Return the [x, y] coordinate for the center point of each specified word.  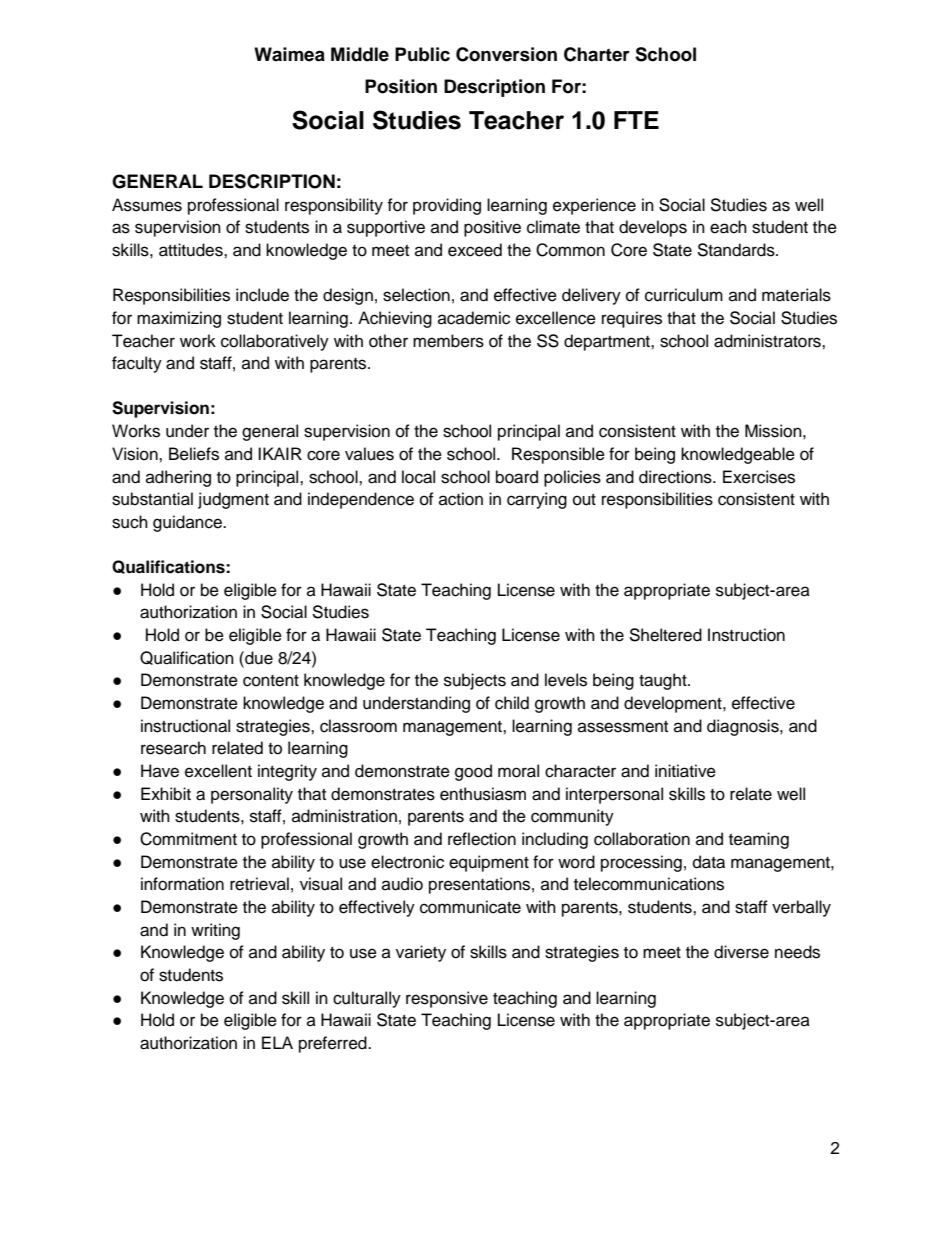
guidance [188, 523]
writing [215, 931]
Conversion [506, 54]
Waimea [289, 54]
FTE [636, 120]
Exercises [759, 477]
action [461, 499]
